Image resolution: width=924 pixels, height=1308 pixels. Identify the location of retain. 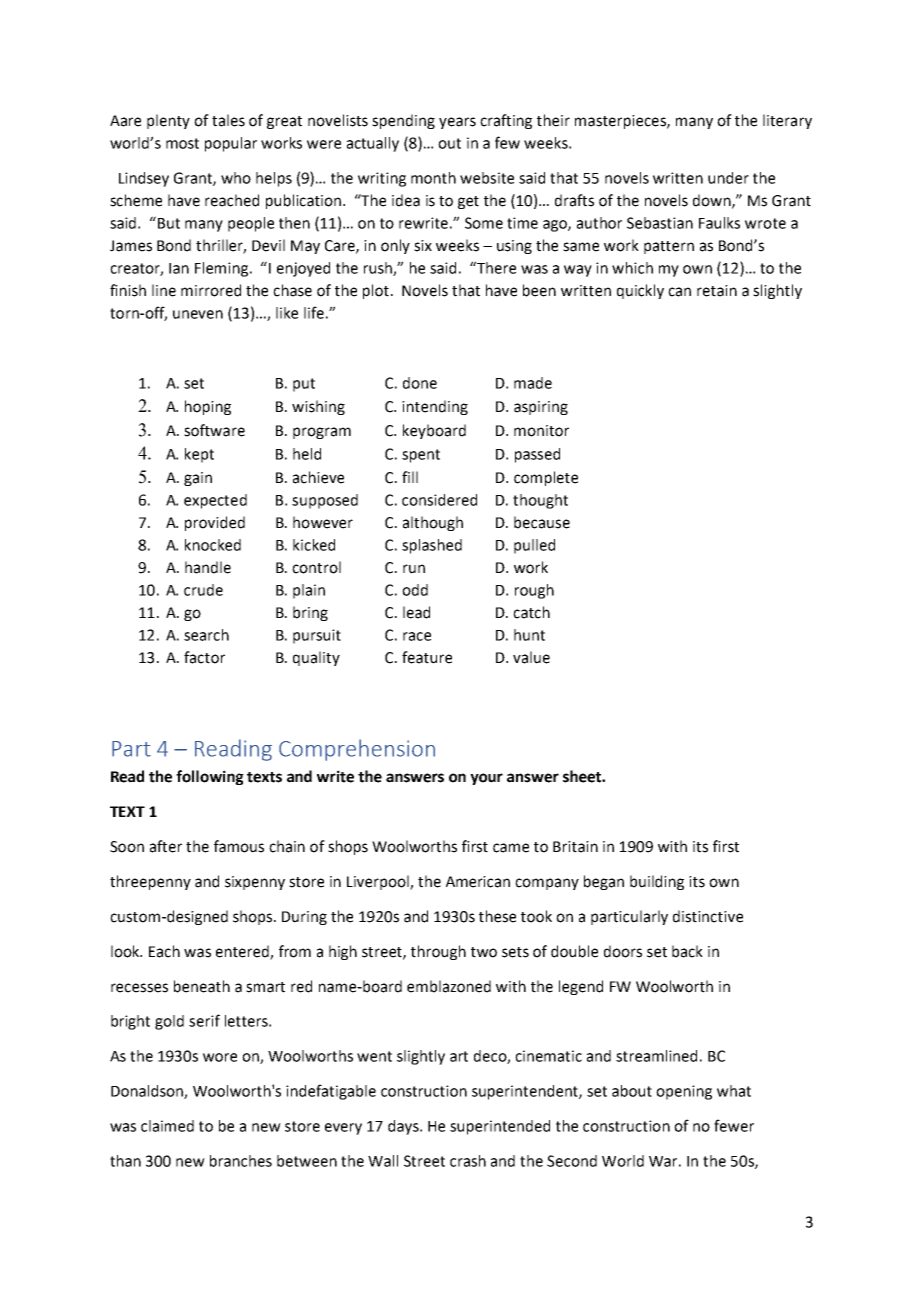
(717, 291).
